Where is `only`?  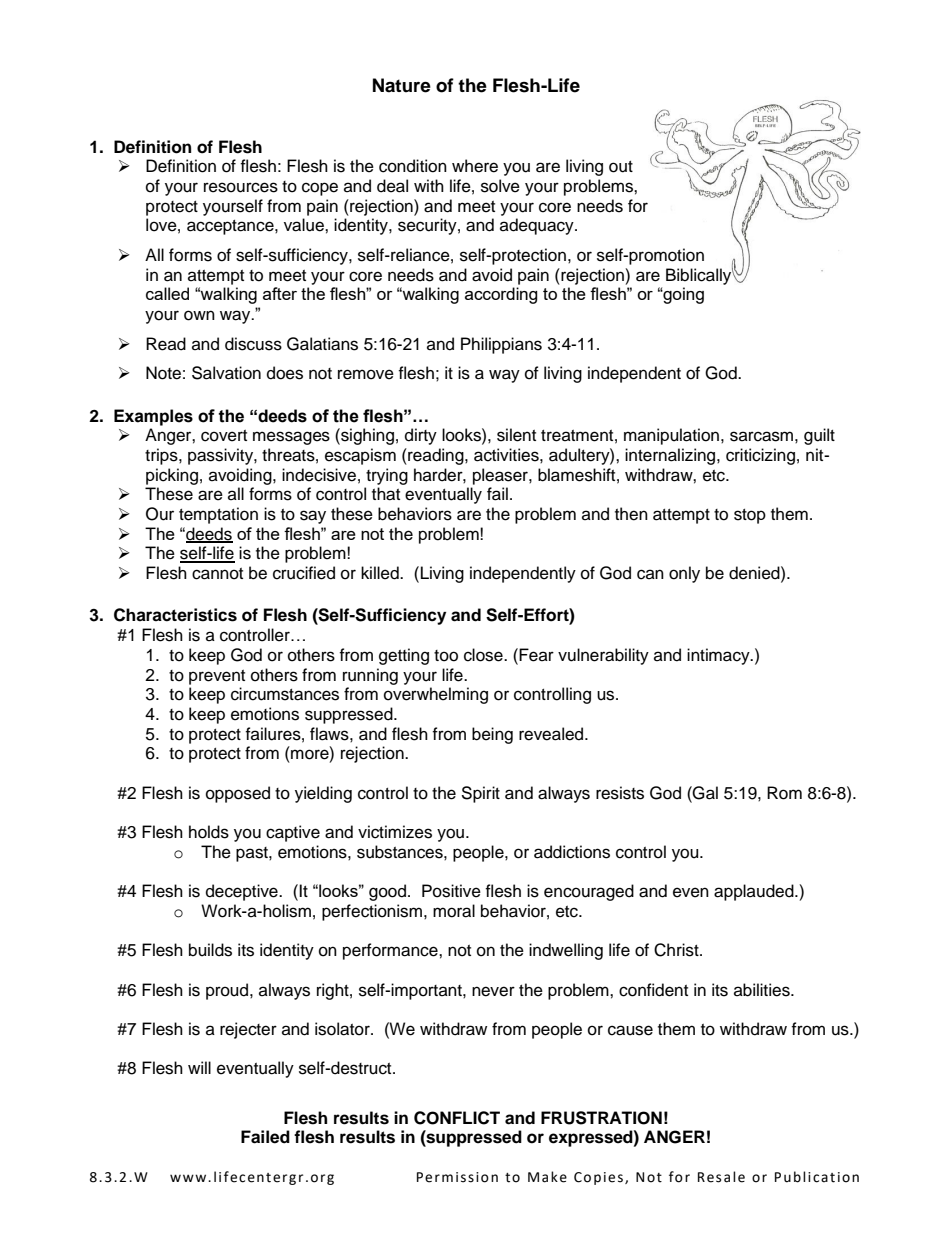
only is located at coordinates (684, 574).
